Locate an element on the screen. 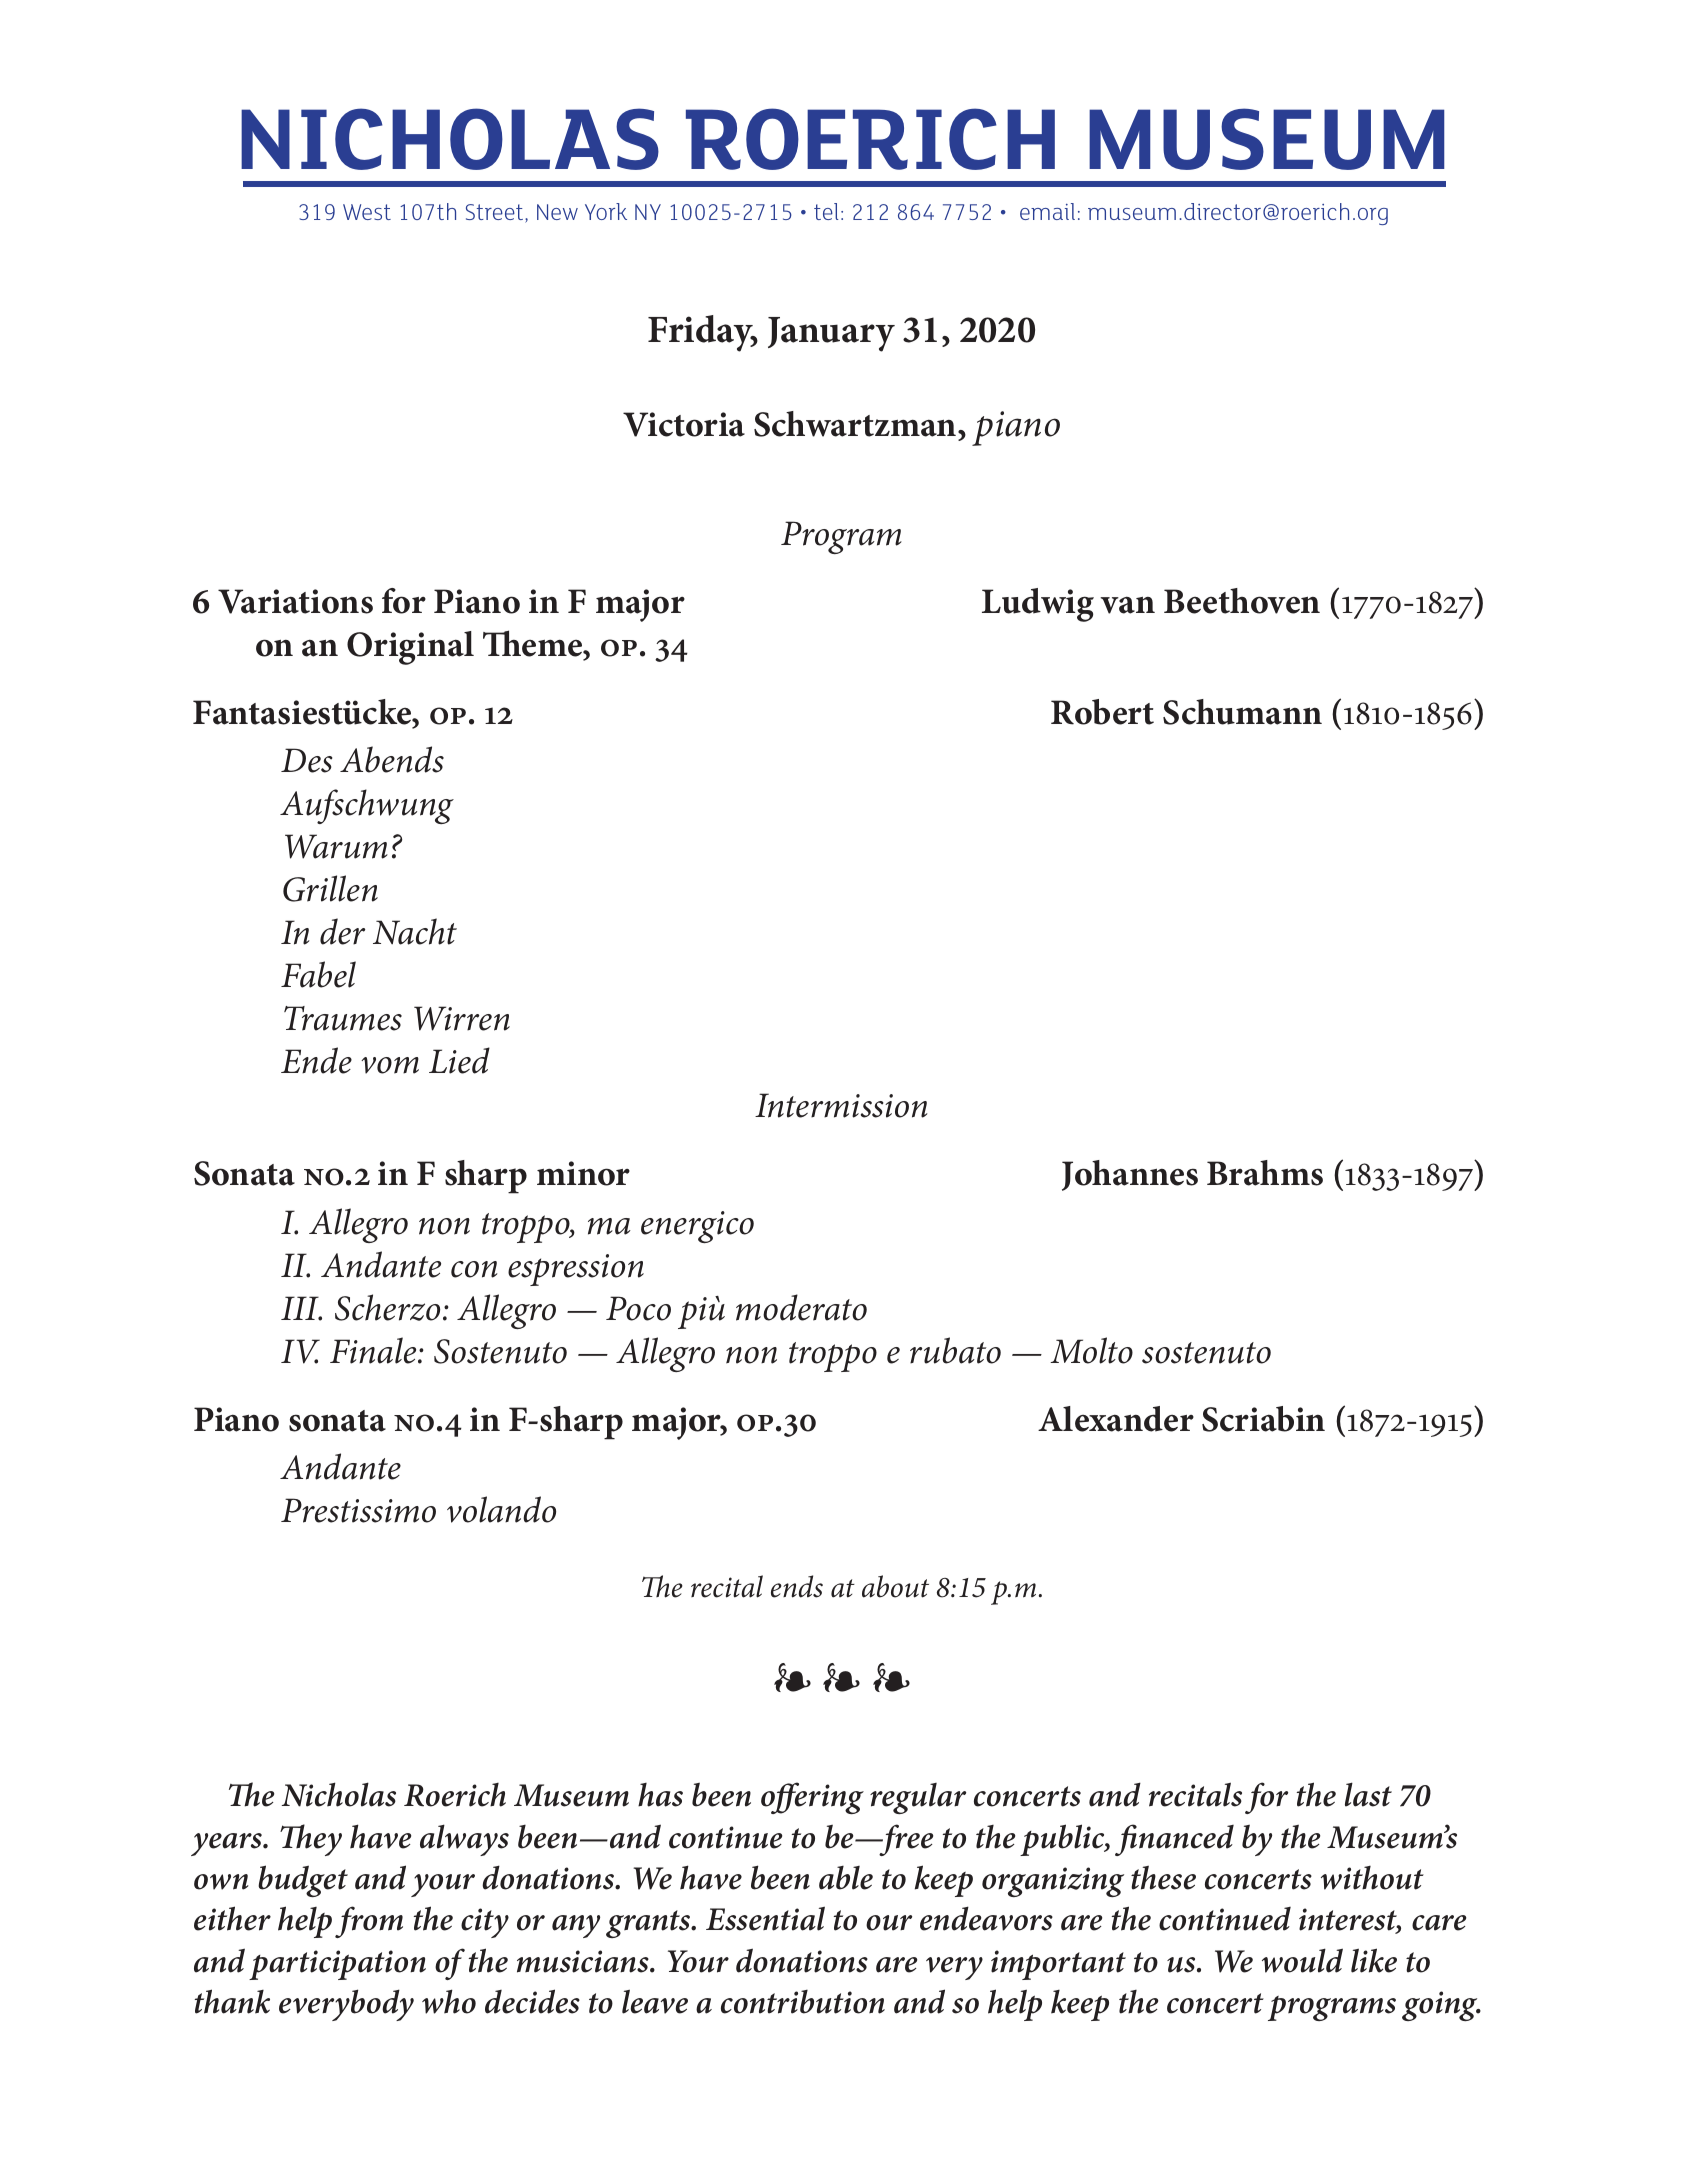 This screenshot has height=2184, width=1687. tel is located at coordinates (826, 211).
